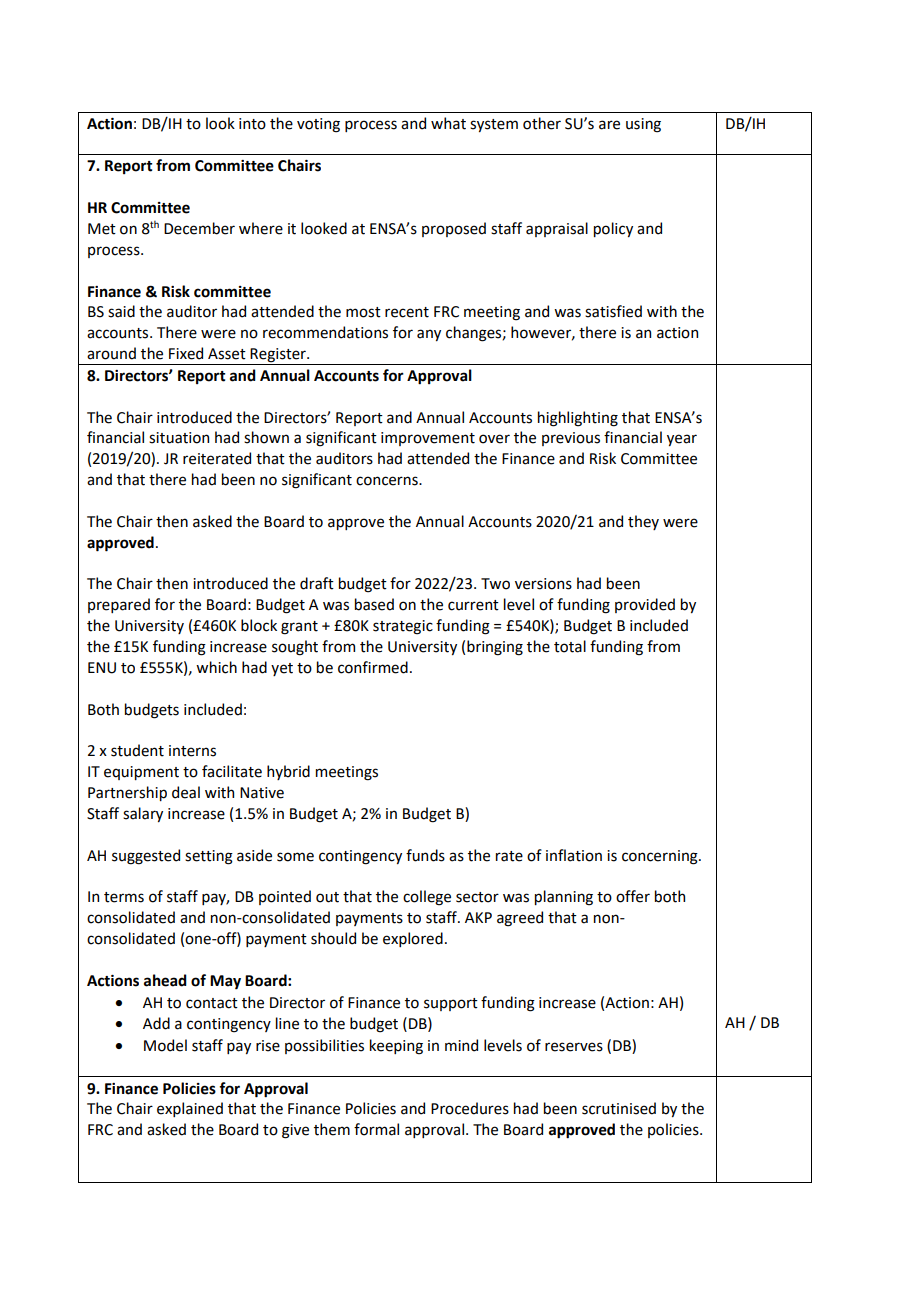 The image size is (924, 1308). I want to click on situation, so click(179, 438).
